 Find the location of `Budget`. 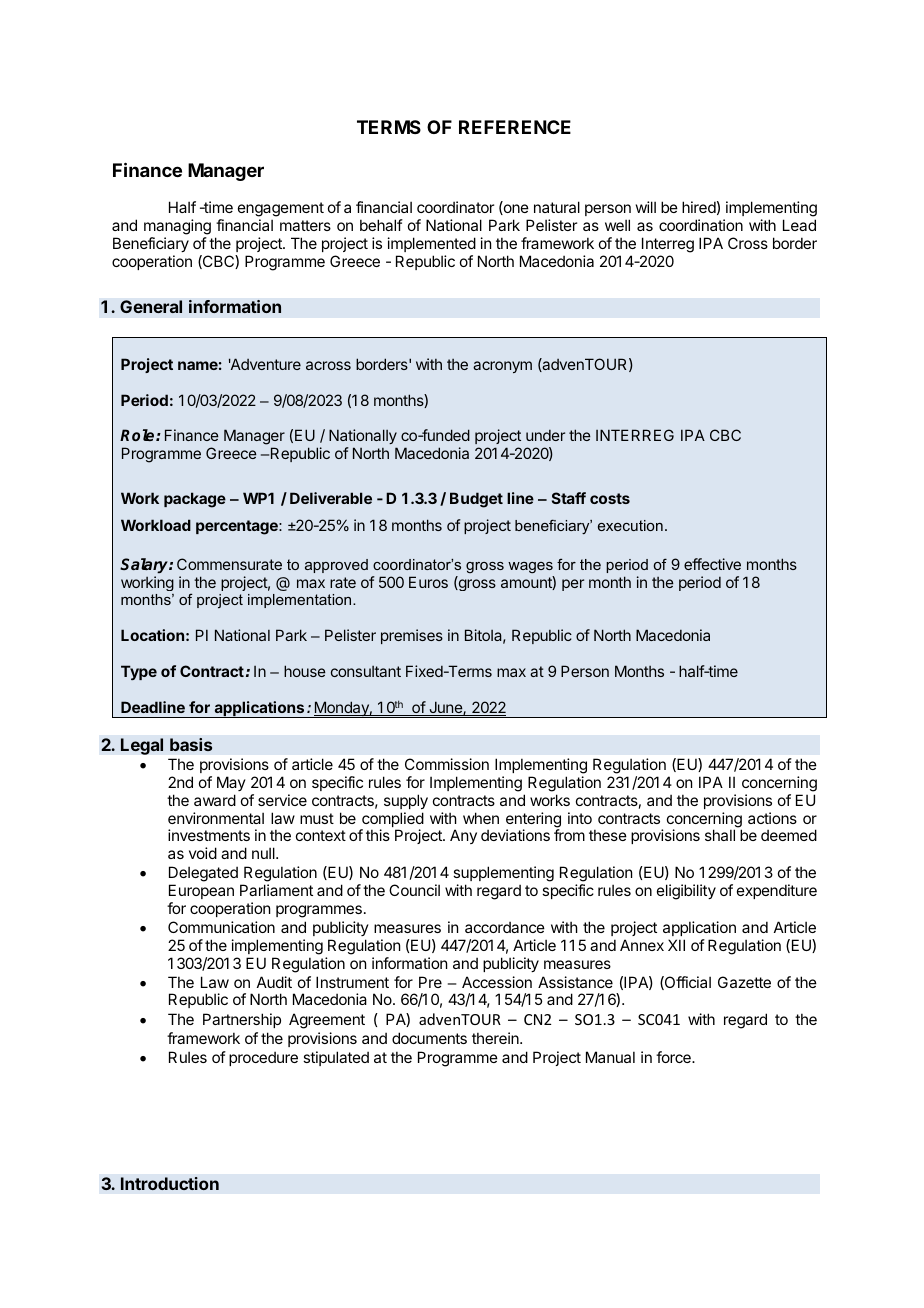

Budget is located at coordinates (476, 500).
